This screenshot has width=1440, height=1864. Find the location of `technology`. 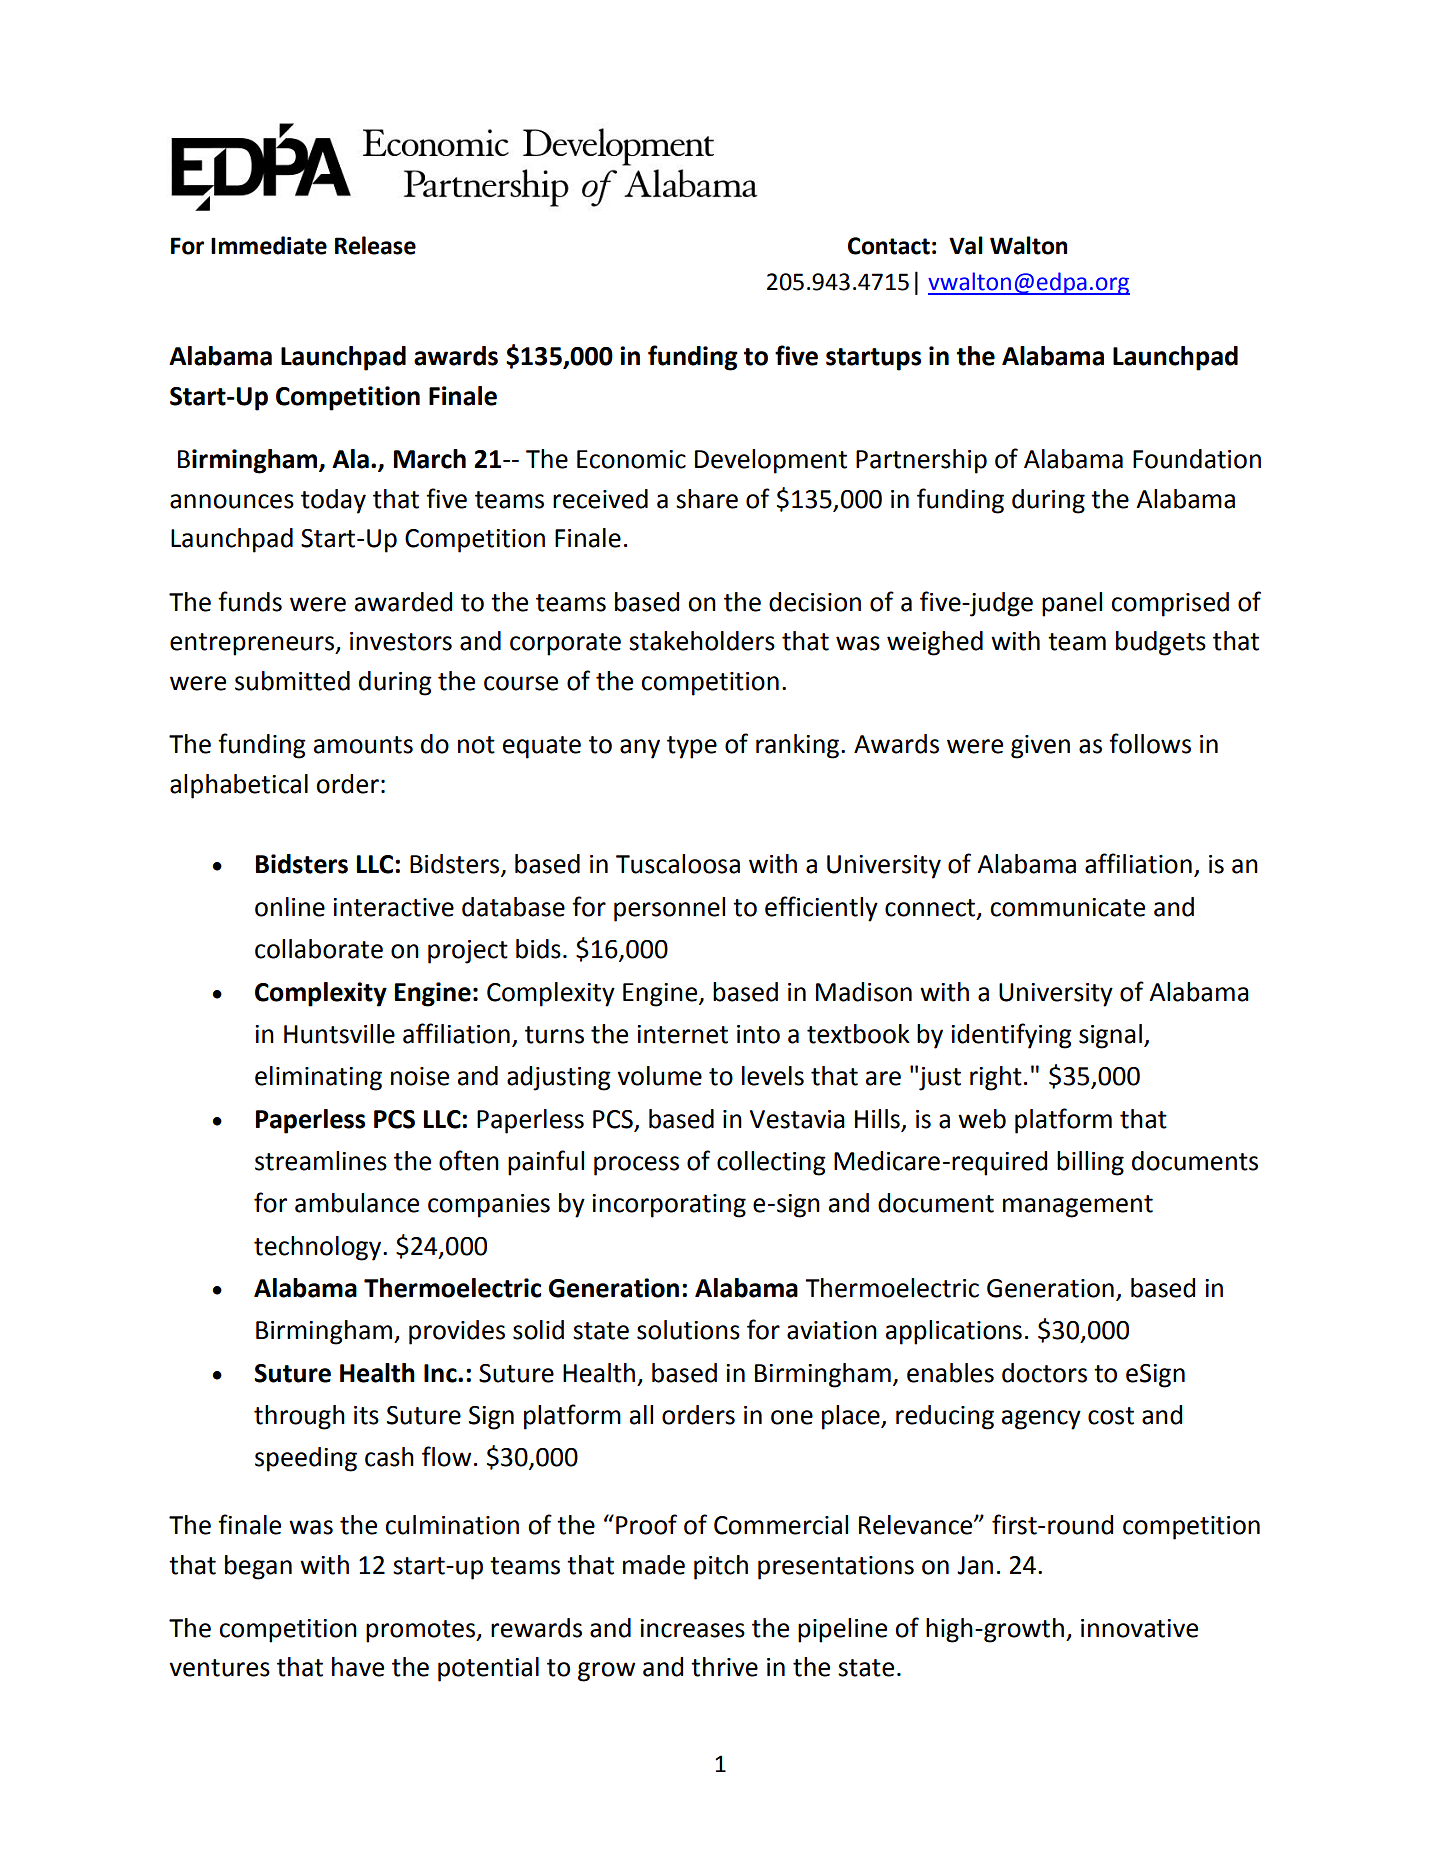

technology is located at coordinates (319, 1248).
